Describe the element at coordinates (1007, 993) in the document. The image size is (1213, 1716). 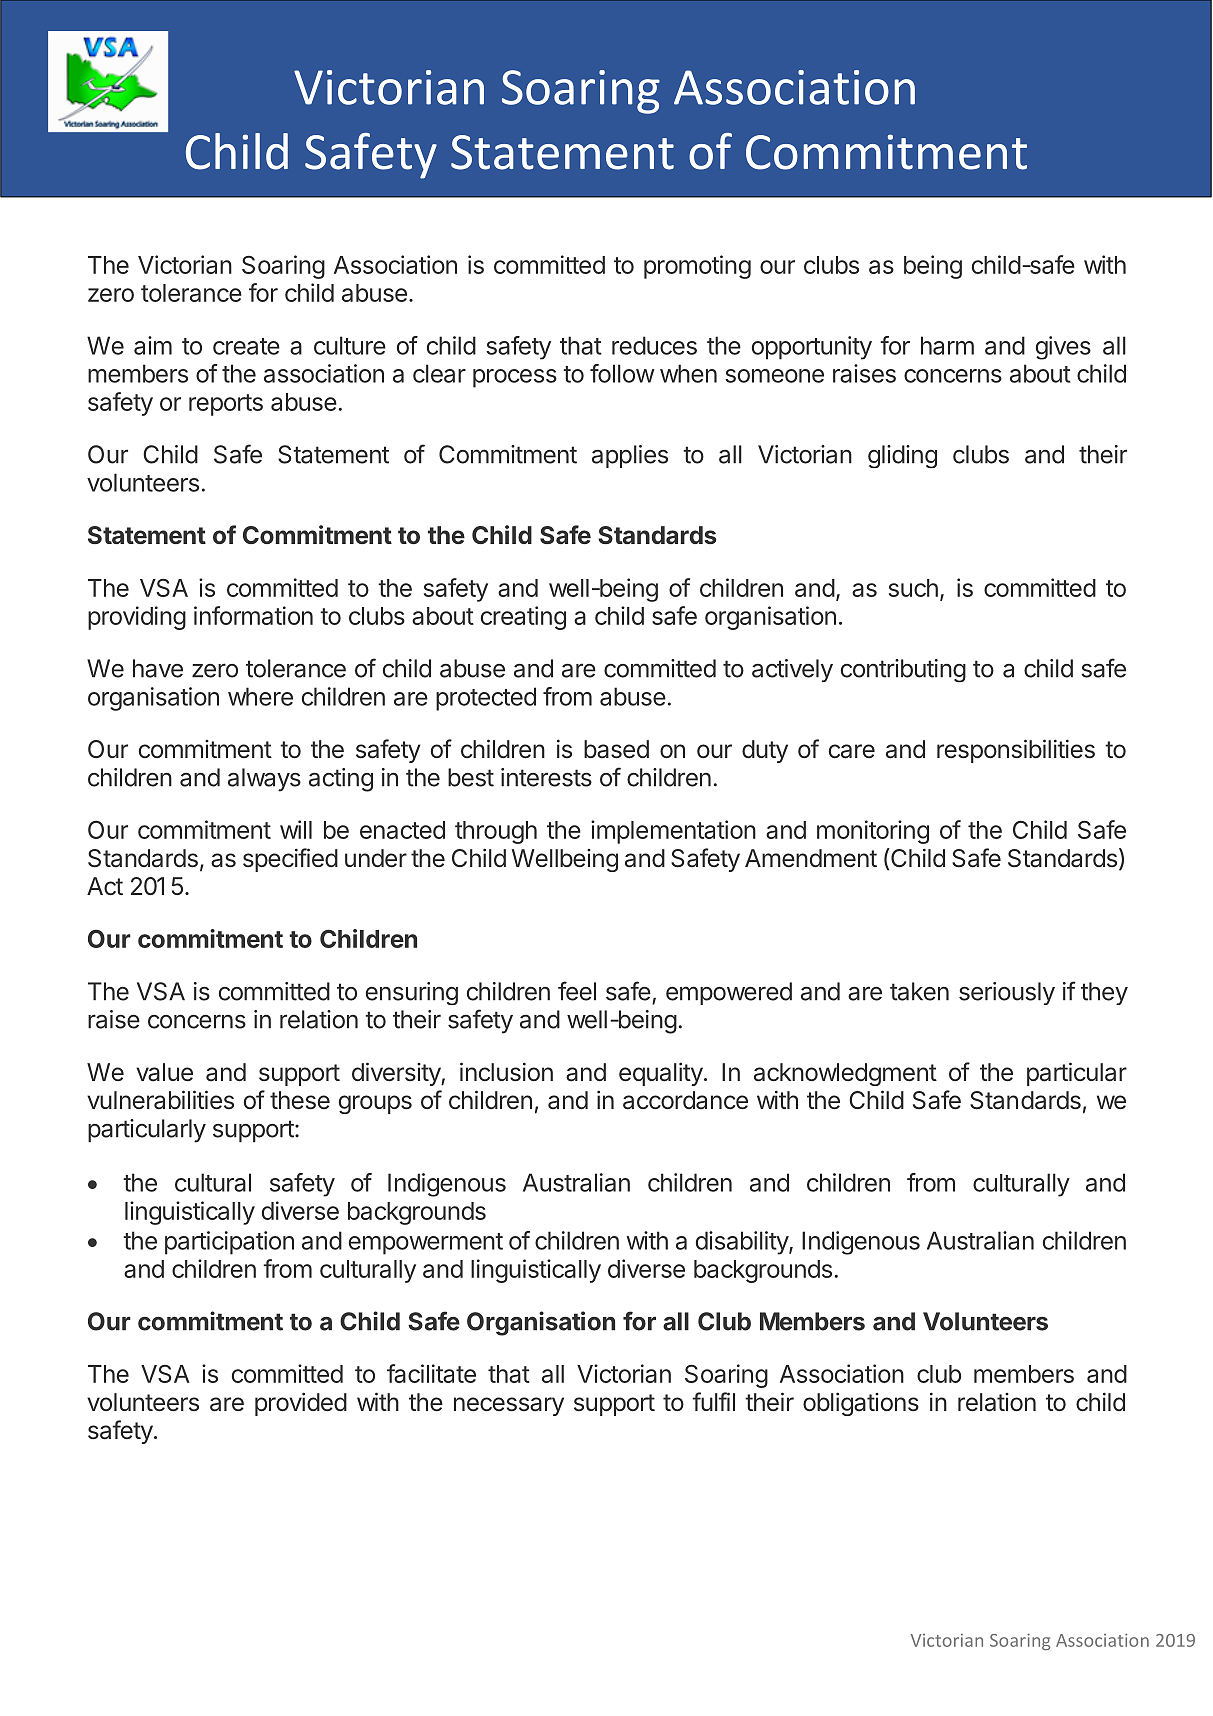
I see `seriously` at that location.
